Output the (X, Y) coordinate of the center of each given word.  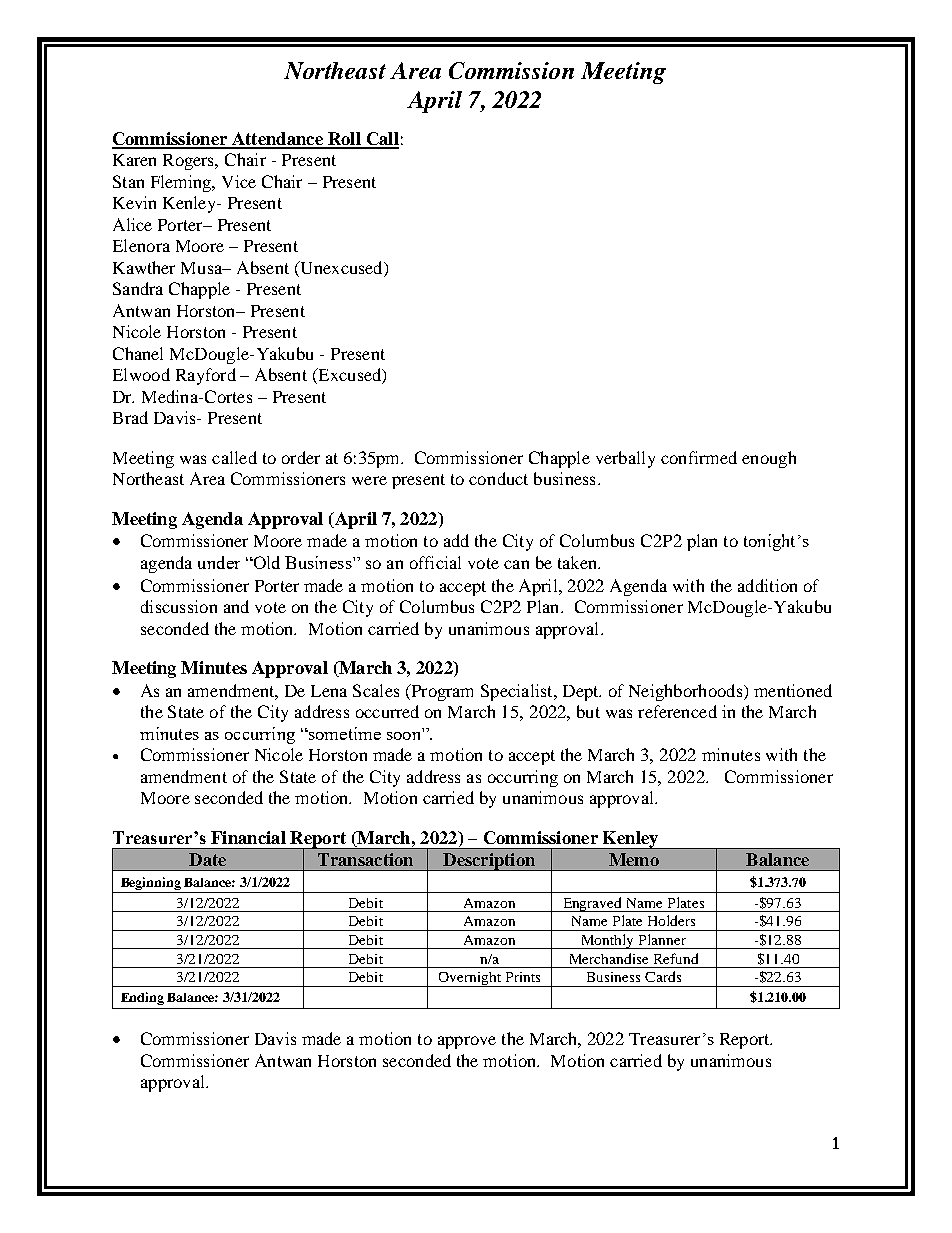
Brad (130, 417)
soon (403, 736)
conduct (498, 478)
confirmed (699, 457)
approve (467, 1042)
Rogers (190, 162)
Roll (344, 140)
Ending (142, 998)
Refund (676, 958)
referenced (677, 711)
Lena (329, 691)
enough (769, 459)
